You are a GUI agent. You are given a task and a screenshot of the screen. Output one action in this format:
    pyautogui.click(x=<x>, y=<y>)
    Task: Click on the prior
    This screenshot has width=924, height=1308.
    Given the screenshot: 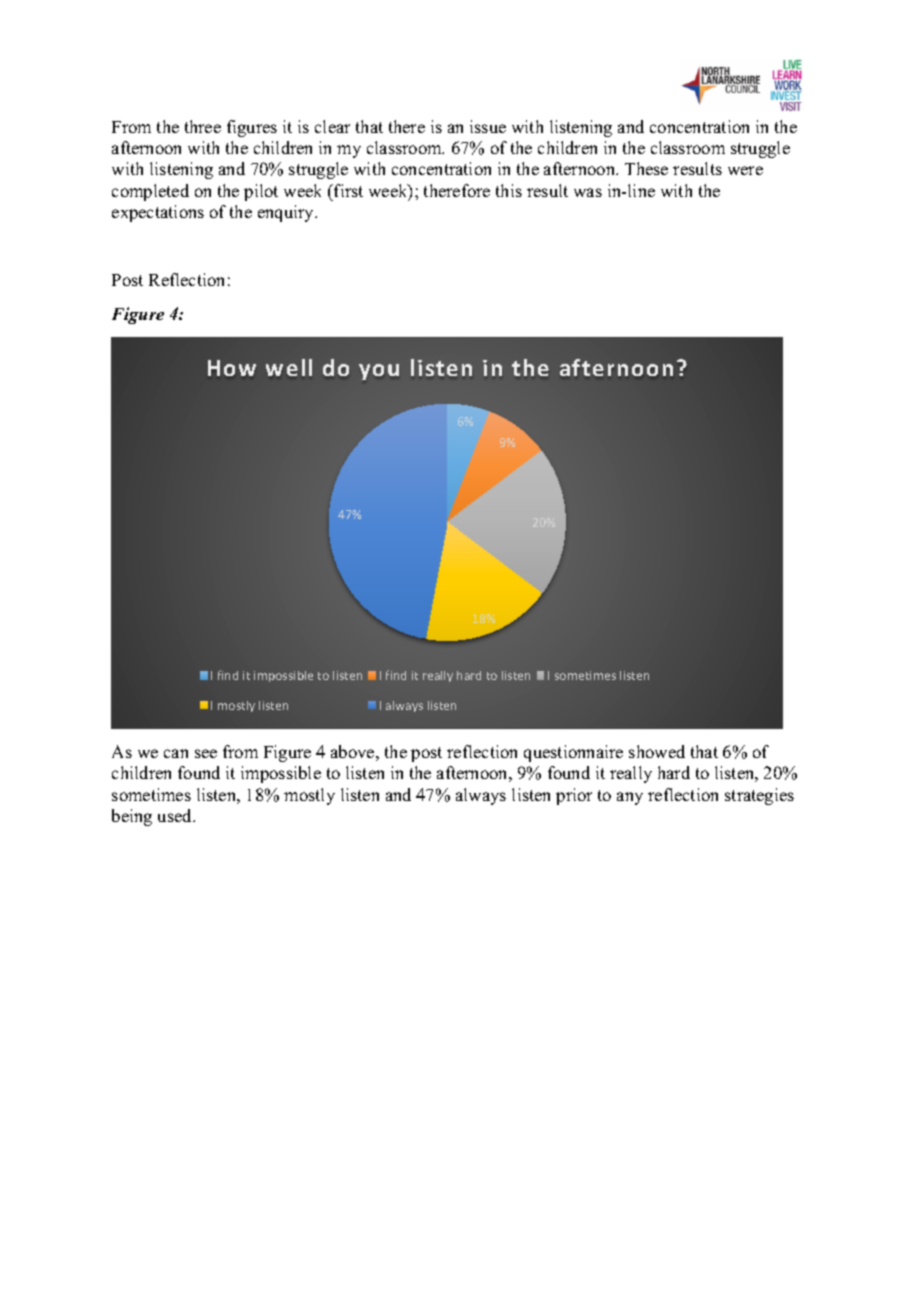 What is the action you would take?
    pyautogui.click(x=574, y=796)
